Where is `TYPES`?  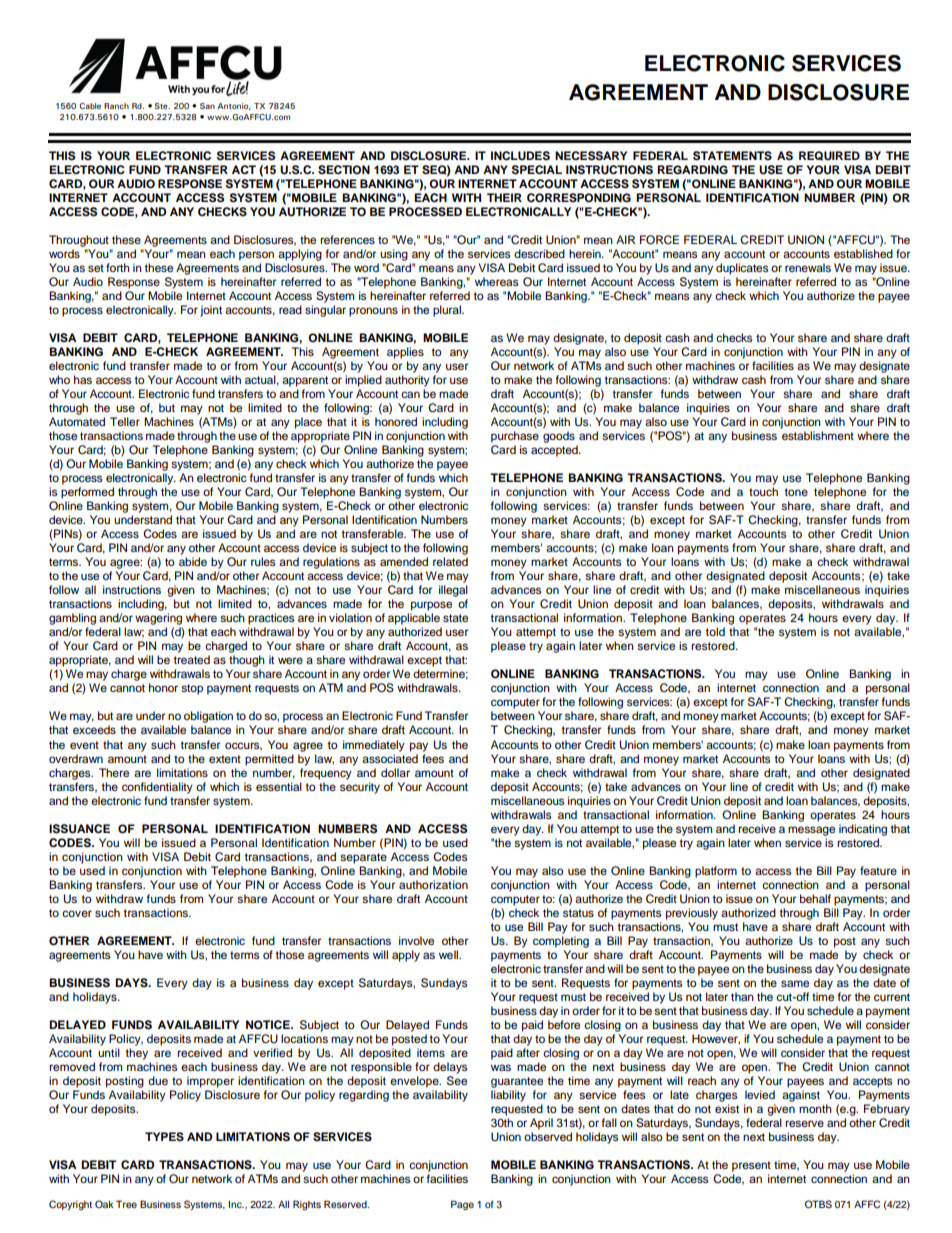 TYPES is located at coordinates (164, 1137).
